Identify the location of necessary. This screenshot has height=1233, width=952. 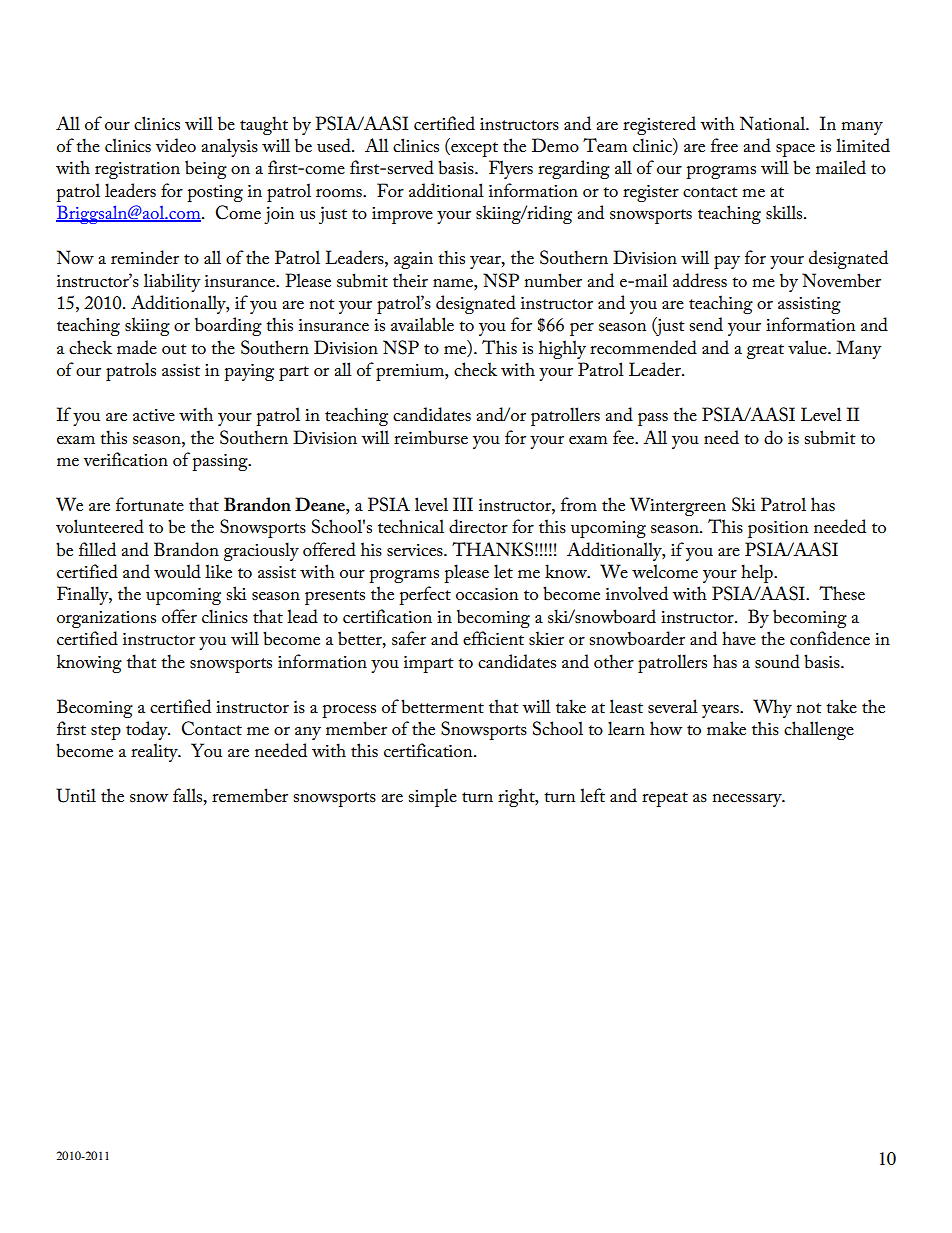
(748, 800).
